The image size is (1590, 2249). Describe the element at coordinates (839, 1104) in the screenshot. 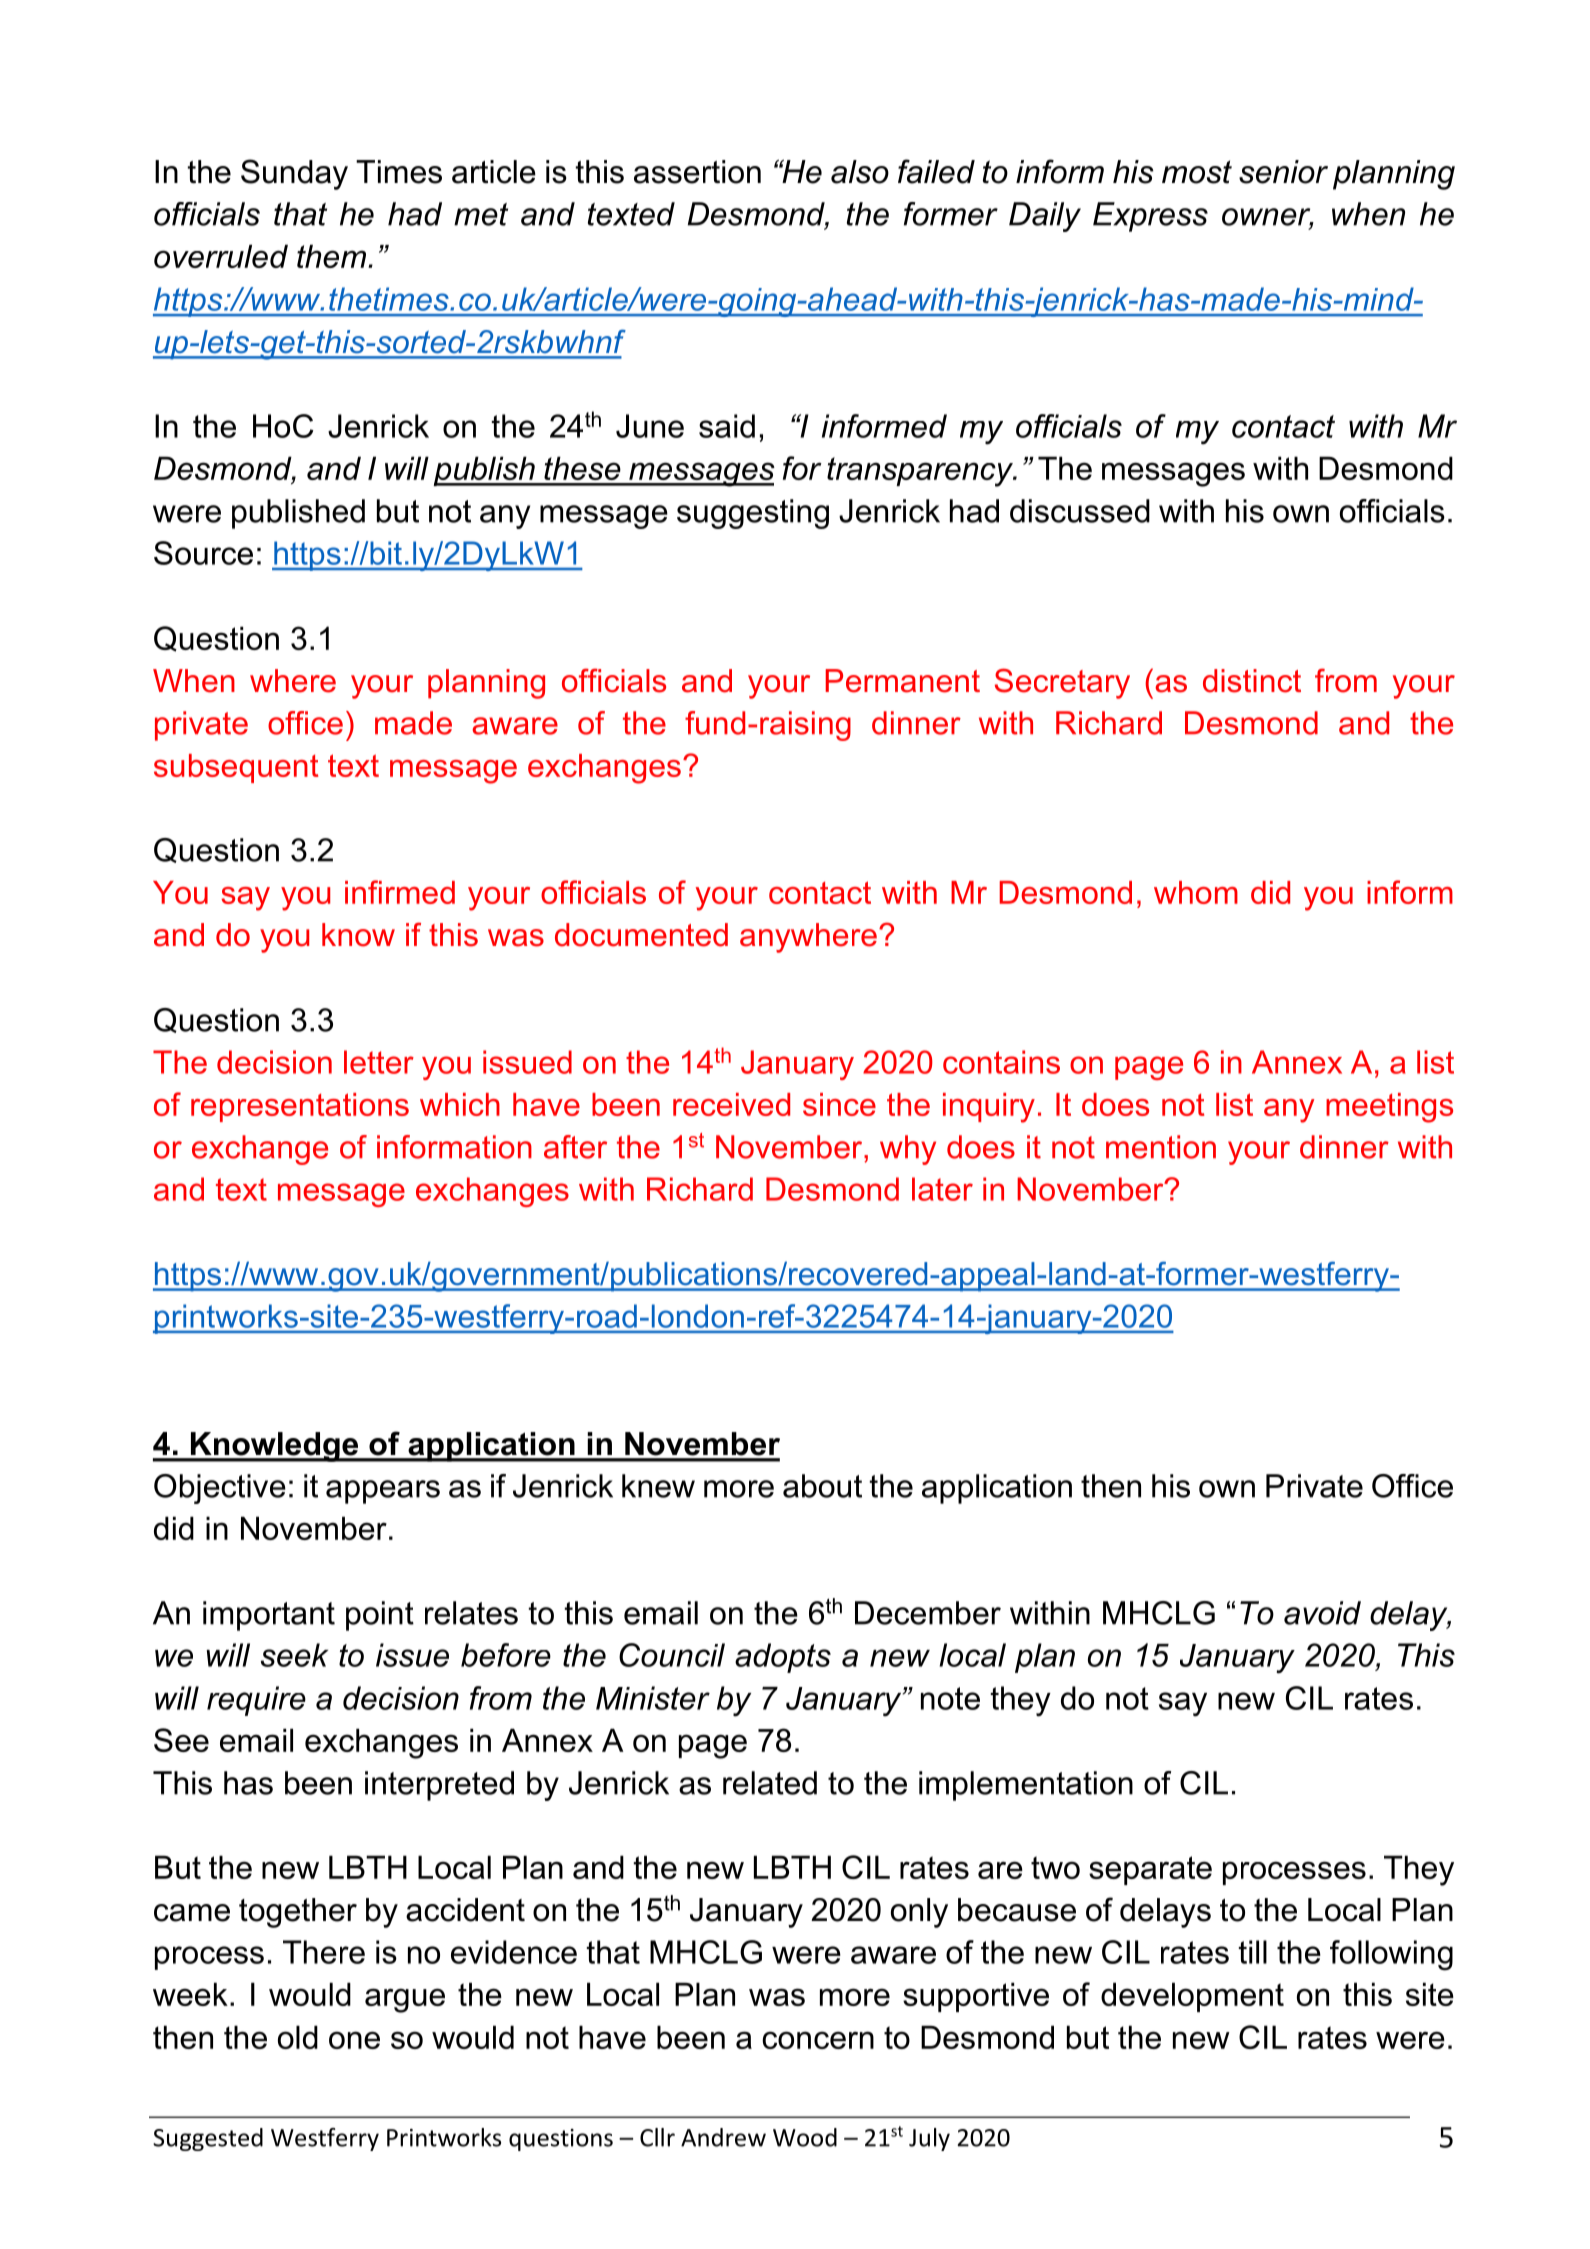

I see `since` at that location.
